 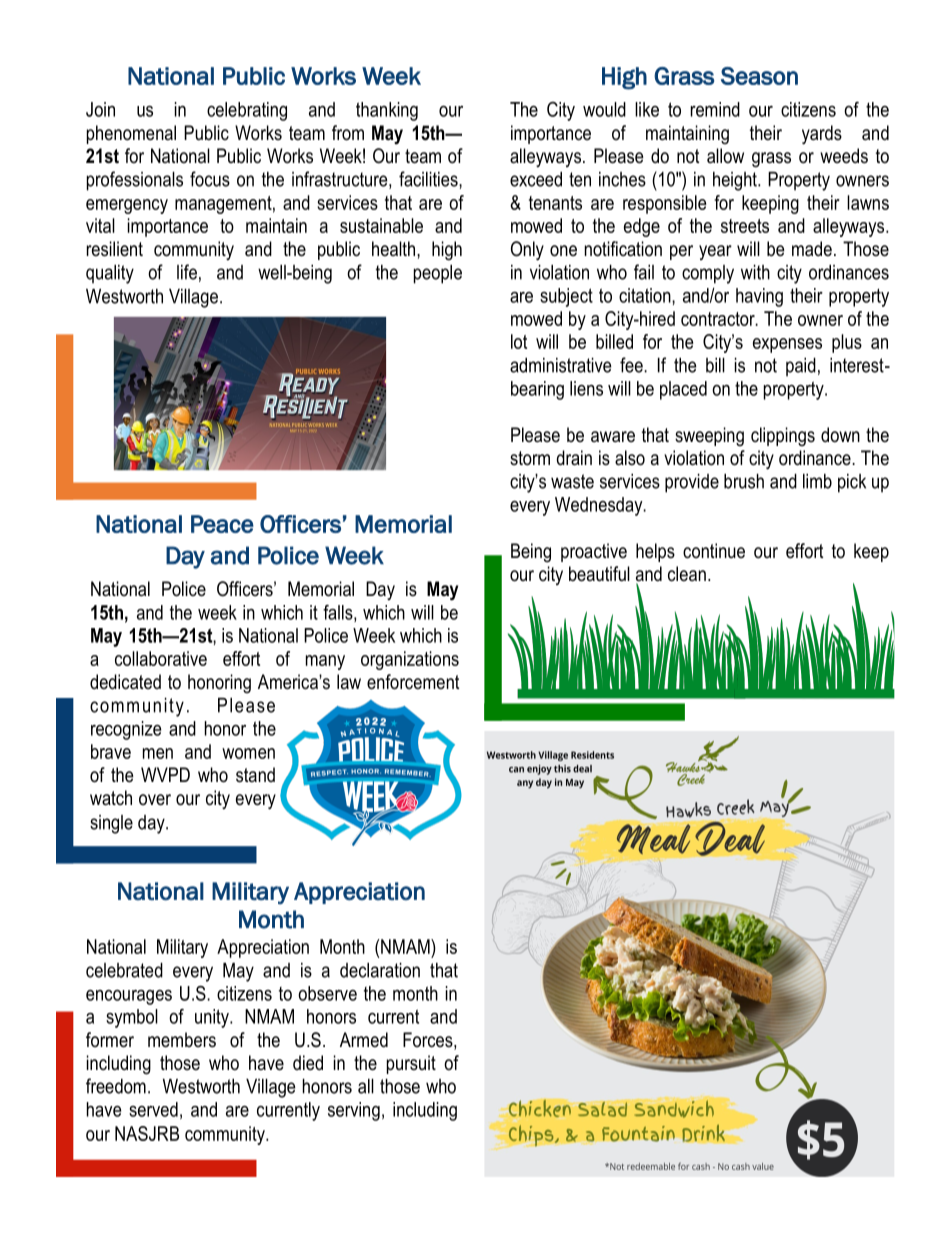 What do you see at coordinates (599, 574) in the screenshot?
I see `beautiful` at bounding box center [599, 574].
